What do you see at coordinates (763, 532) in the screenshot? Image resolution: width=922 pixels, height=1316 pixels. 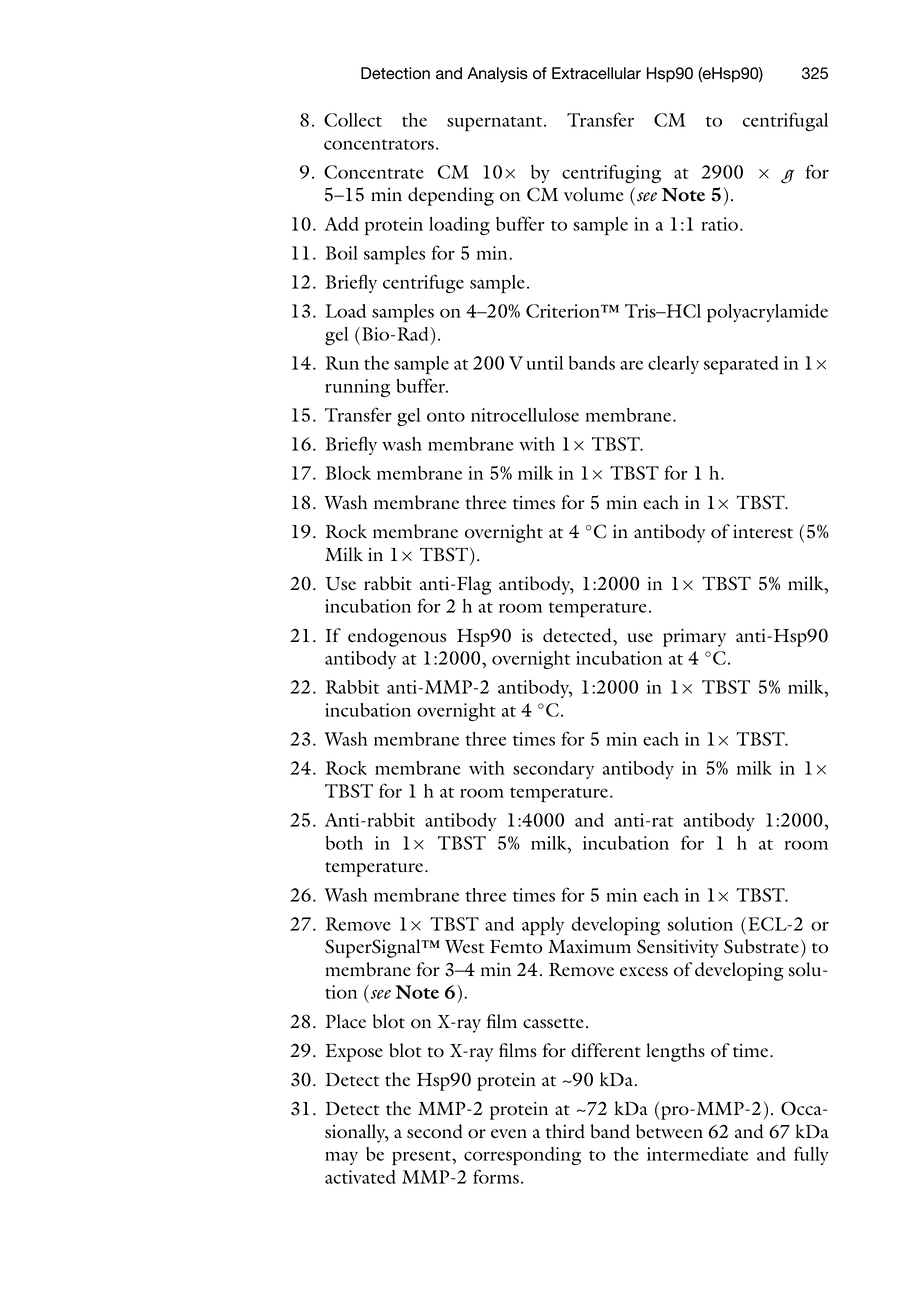 I see `interest` at bounding box center [763, 532].
